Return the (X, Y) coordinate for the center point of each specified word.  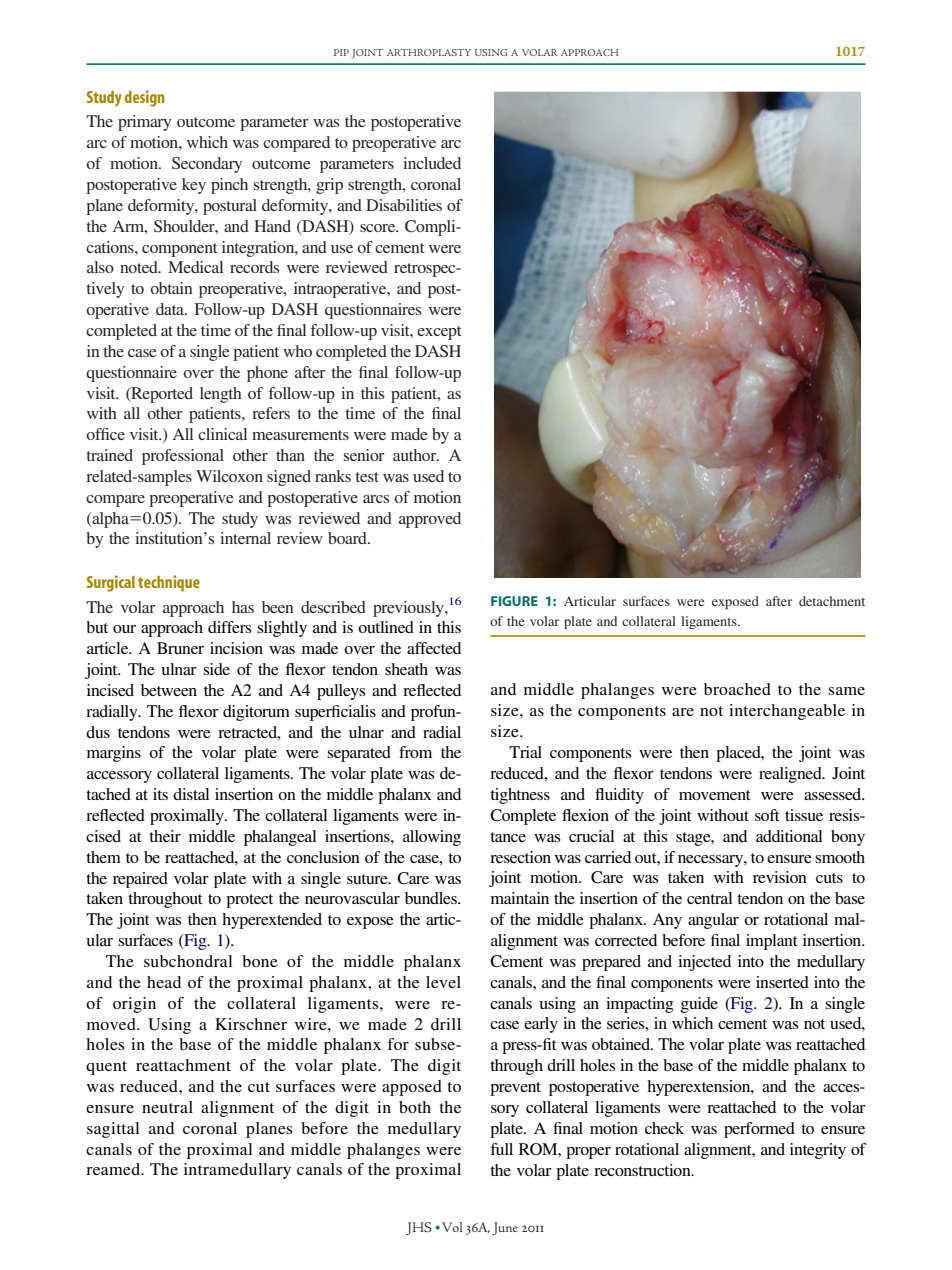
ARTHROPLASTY (429, 52)
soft (767, 815)
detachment (832, 601)
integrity (818, 1151)
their (165, 836)
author (416, 455)
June (505, 1229)
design (145, 98)
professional (183, 457)
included (432, 163)
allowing (432, 838)
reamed (114, 1169)
